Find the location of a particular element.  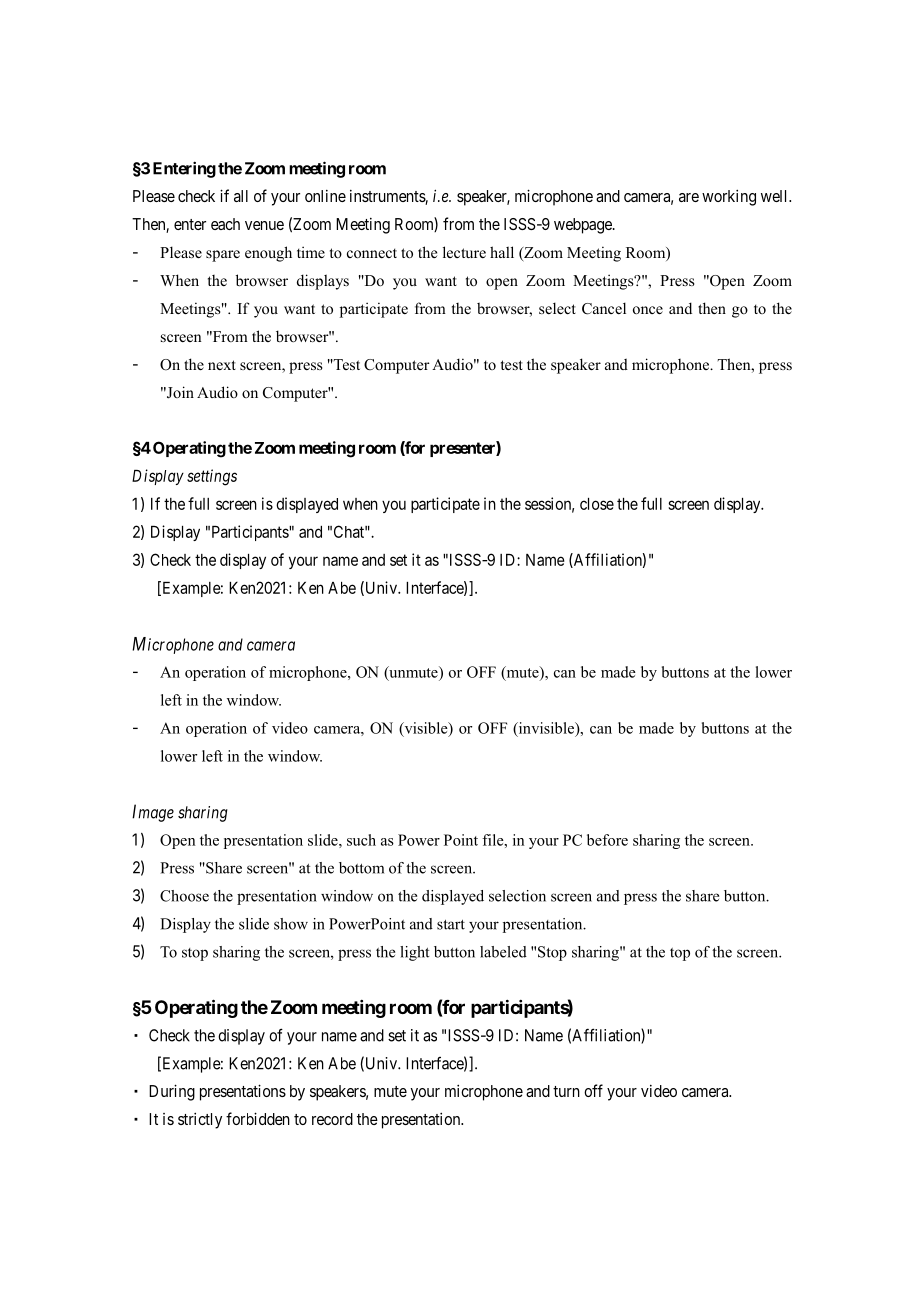

working is located at coordinates (729, 197).
